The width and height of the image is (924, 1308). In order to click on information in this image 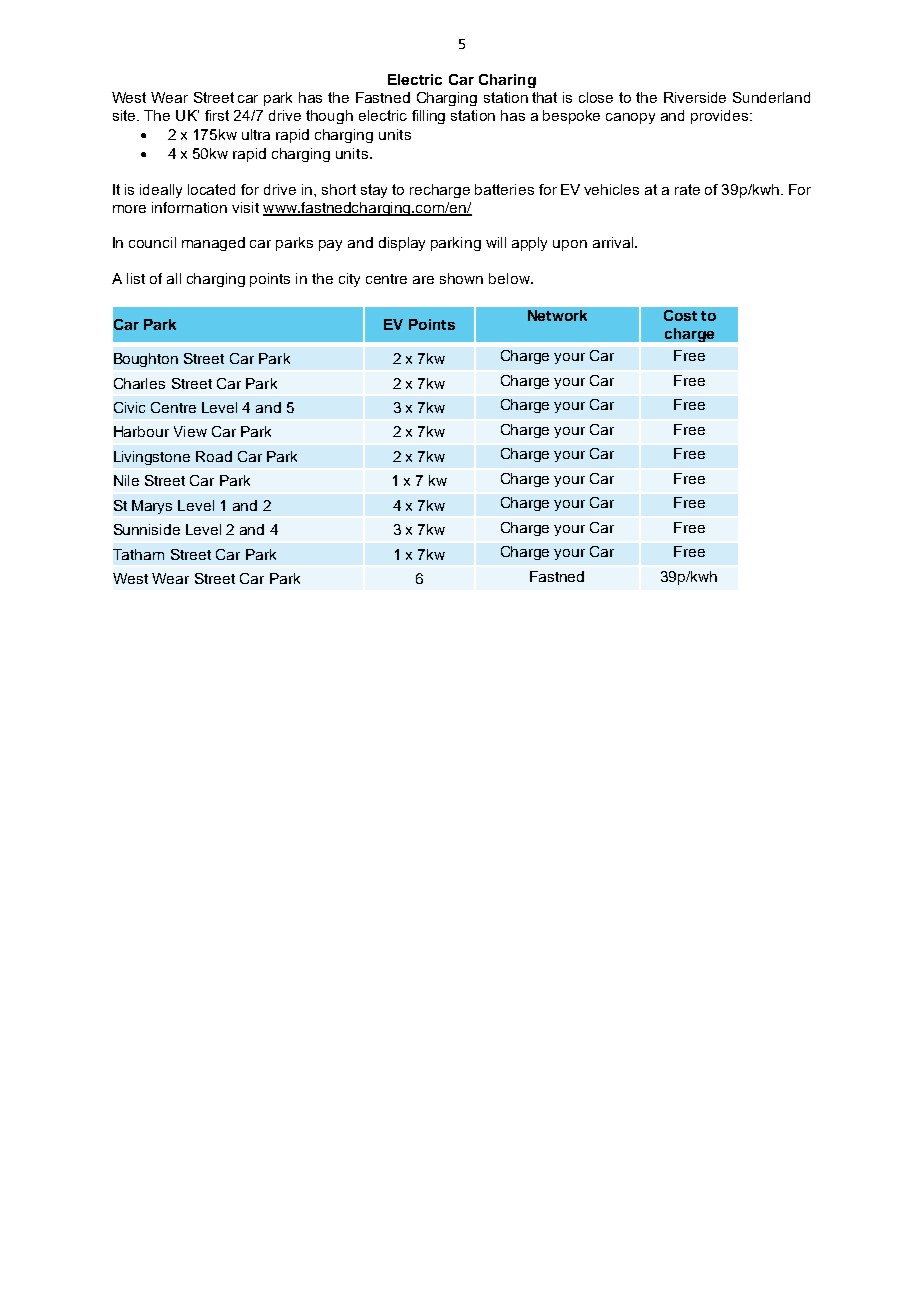, I will do `click(189, 207)`.
